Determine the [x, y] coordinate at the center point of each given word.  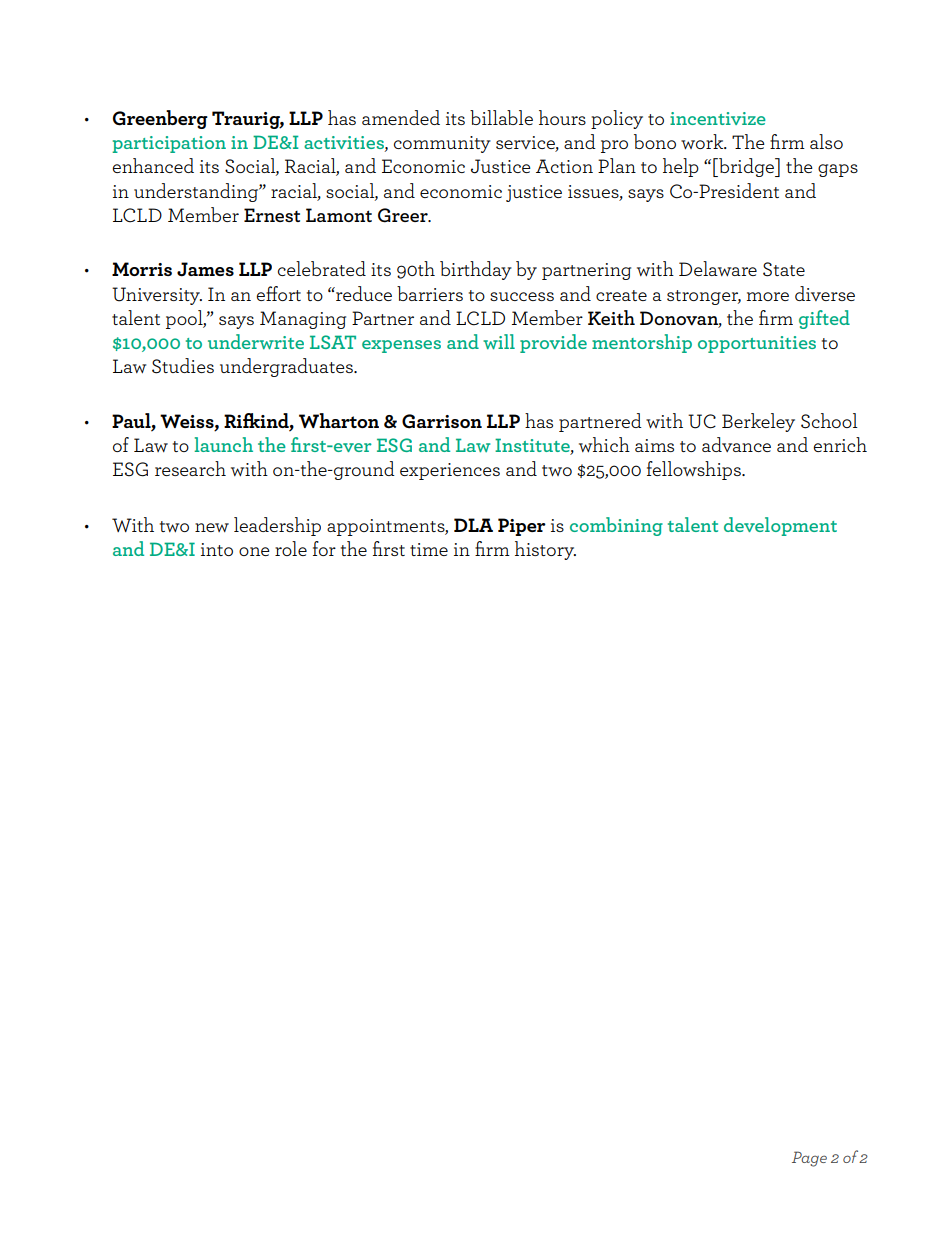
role [291, 548]
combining [616, 526]
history [545, 550]
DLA [473, 525]
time [429, 549]
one [254, 551]
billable [501, 117]
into [217, 549]
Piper [522, 527]
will [499, 342]
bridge [747, 167]
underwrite [256, 342]
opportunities [757, 344]
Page [809, 1159]
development [780, 526]
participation [169, 144]
